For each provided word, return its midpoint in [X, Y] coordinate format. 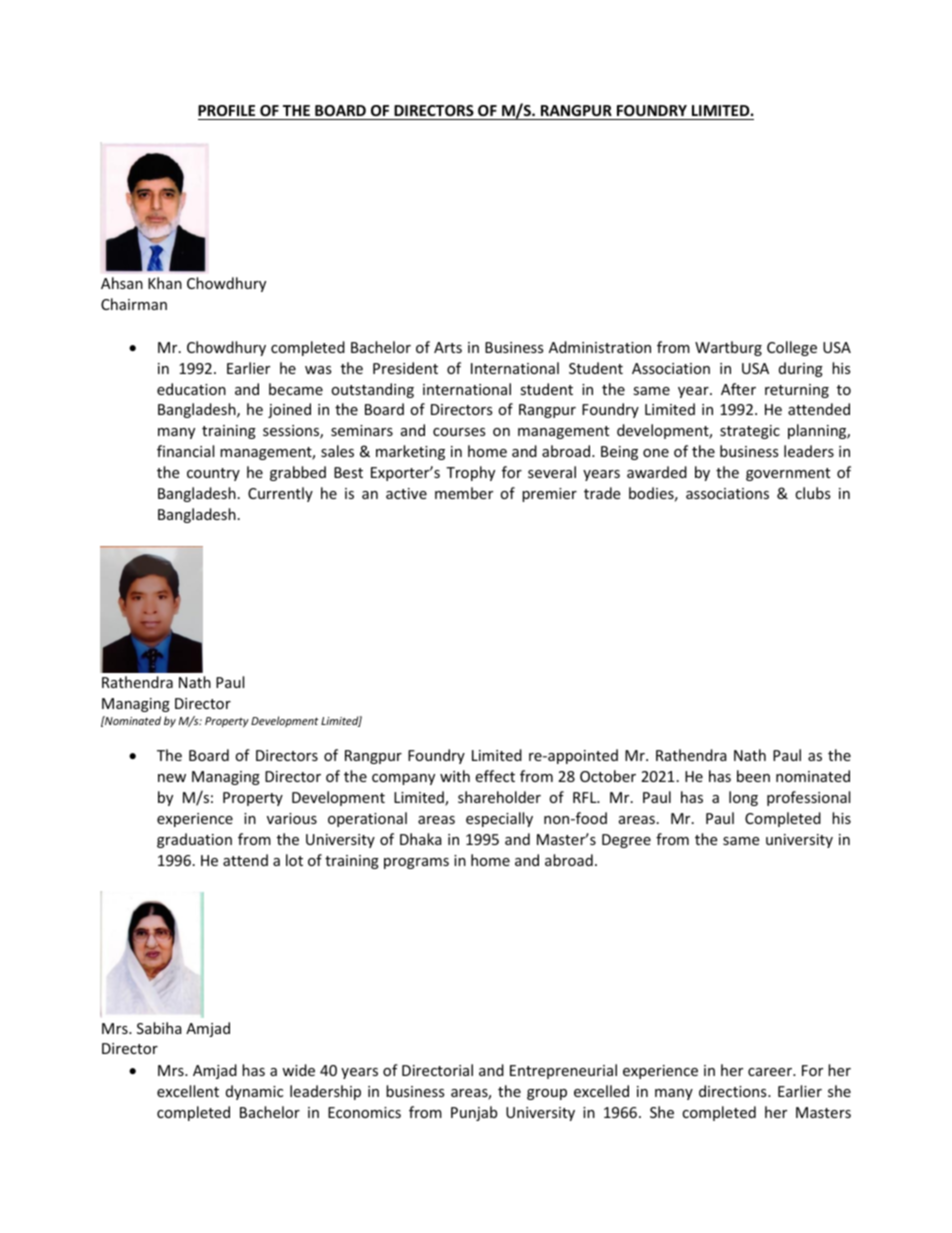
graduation [194, 840]
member [464, 493]
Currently [280, 494]
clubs [813, 493]
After [738, 389]
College [792, 348]
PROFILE [228, 112]
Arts [448, 347]
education [191, 389]
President [405, 368]
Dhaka [421, 839]
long [743, 798]
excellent [188, 1091]
